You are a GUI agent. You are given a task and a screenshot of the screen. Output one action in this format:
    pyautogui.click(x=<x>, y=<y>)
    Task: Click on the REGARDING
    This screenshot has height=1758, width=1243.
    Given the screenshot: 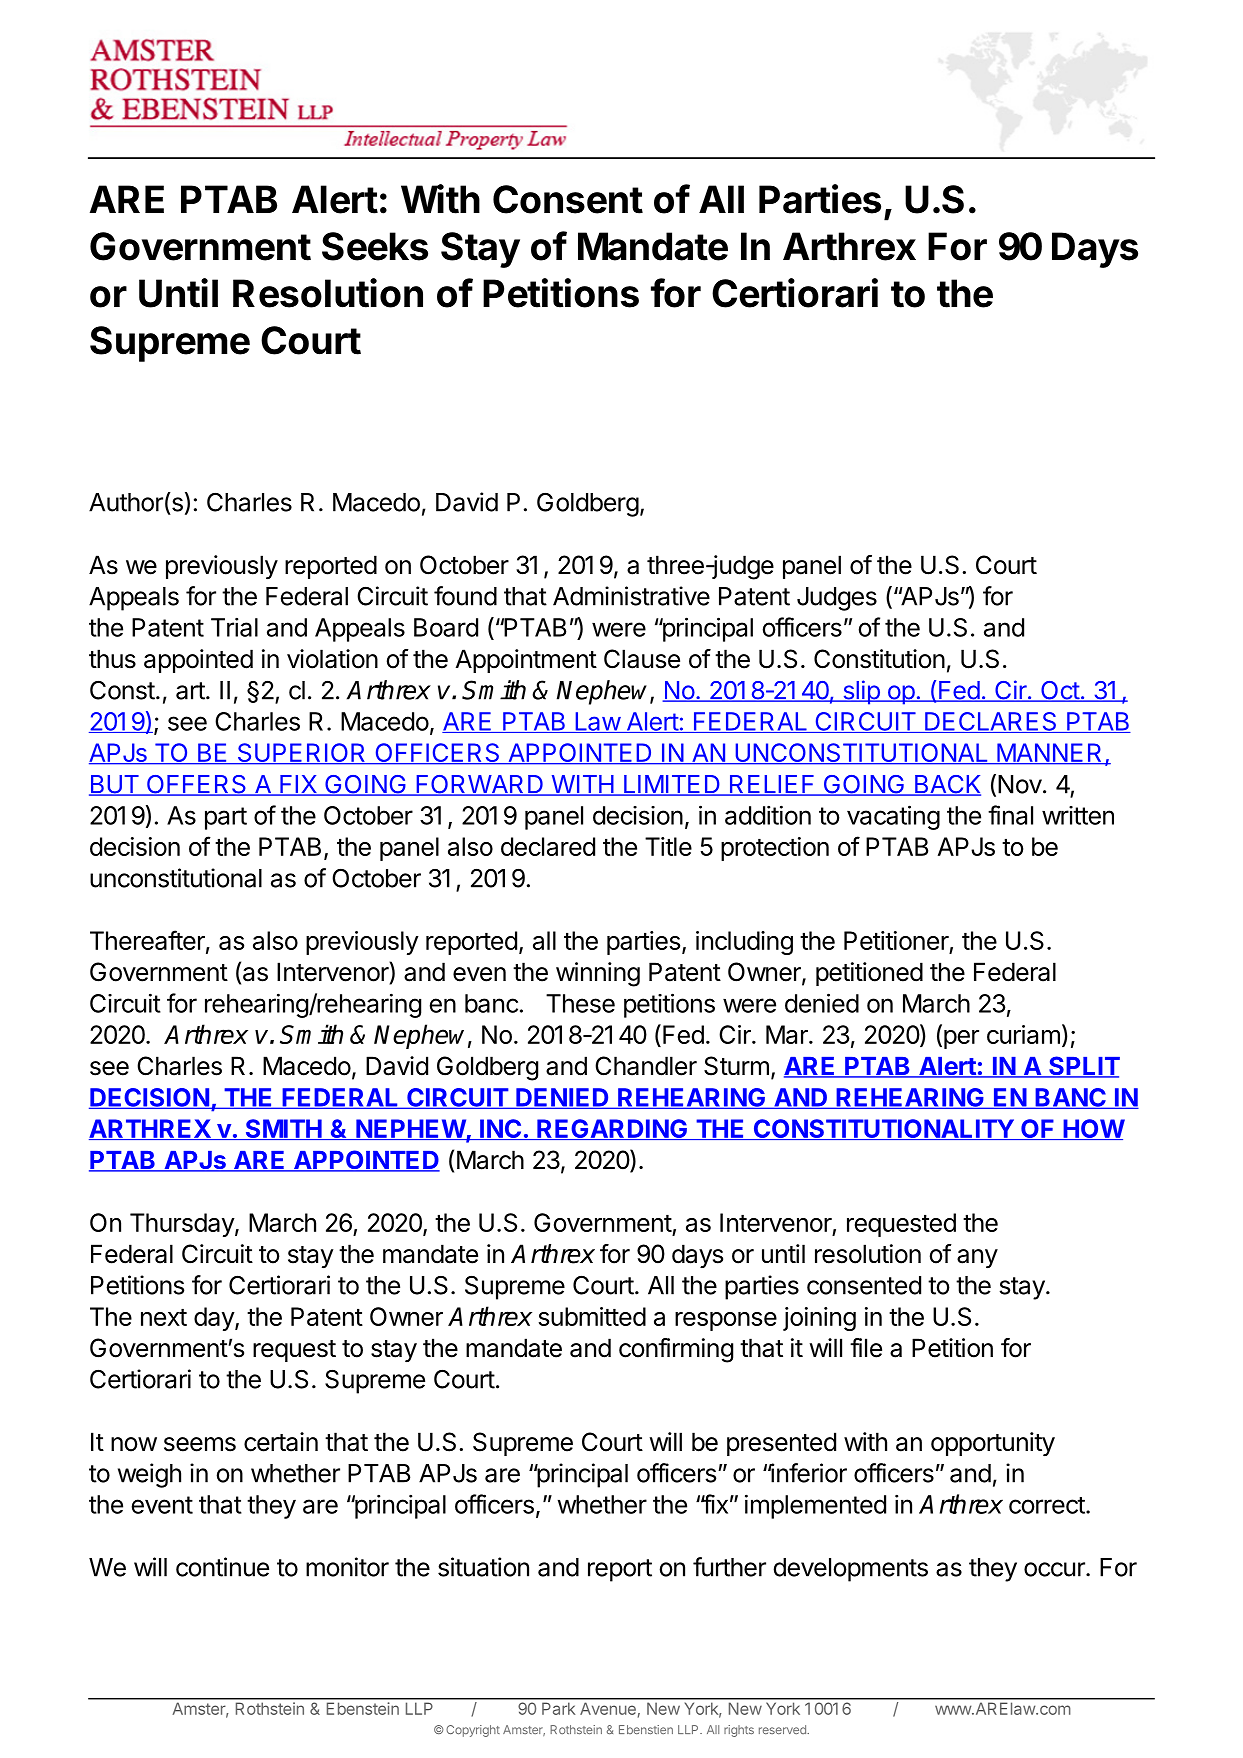 What is the action you would take?
    pyautogui.click(x=612, y=1129)
